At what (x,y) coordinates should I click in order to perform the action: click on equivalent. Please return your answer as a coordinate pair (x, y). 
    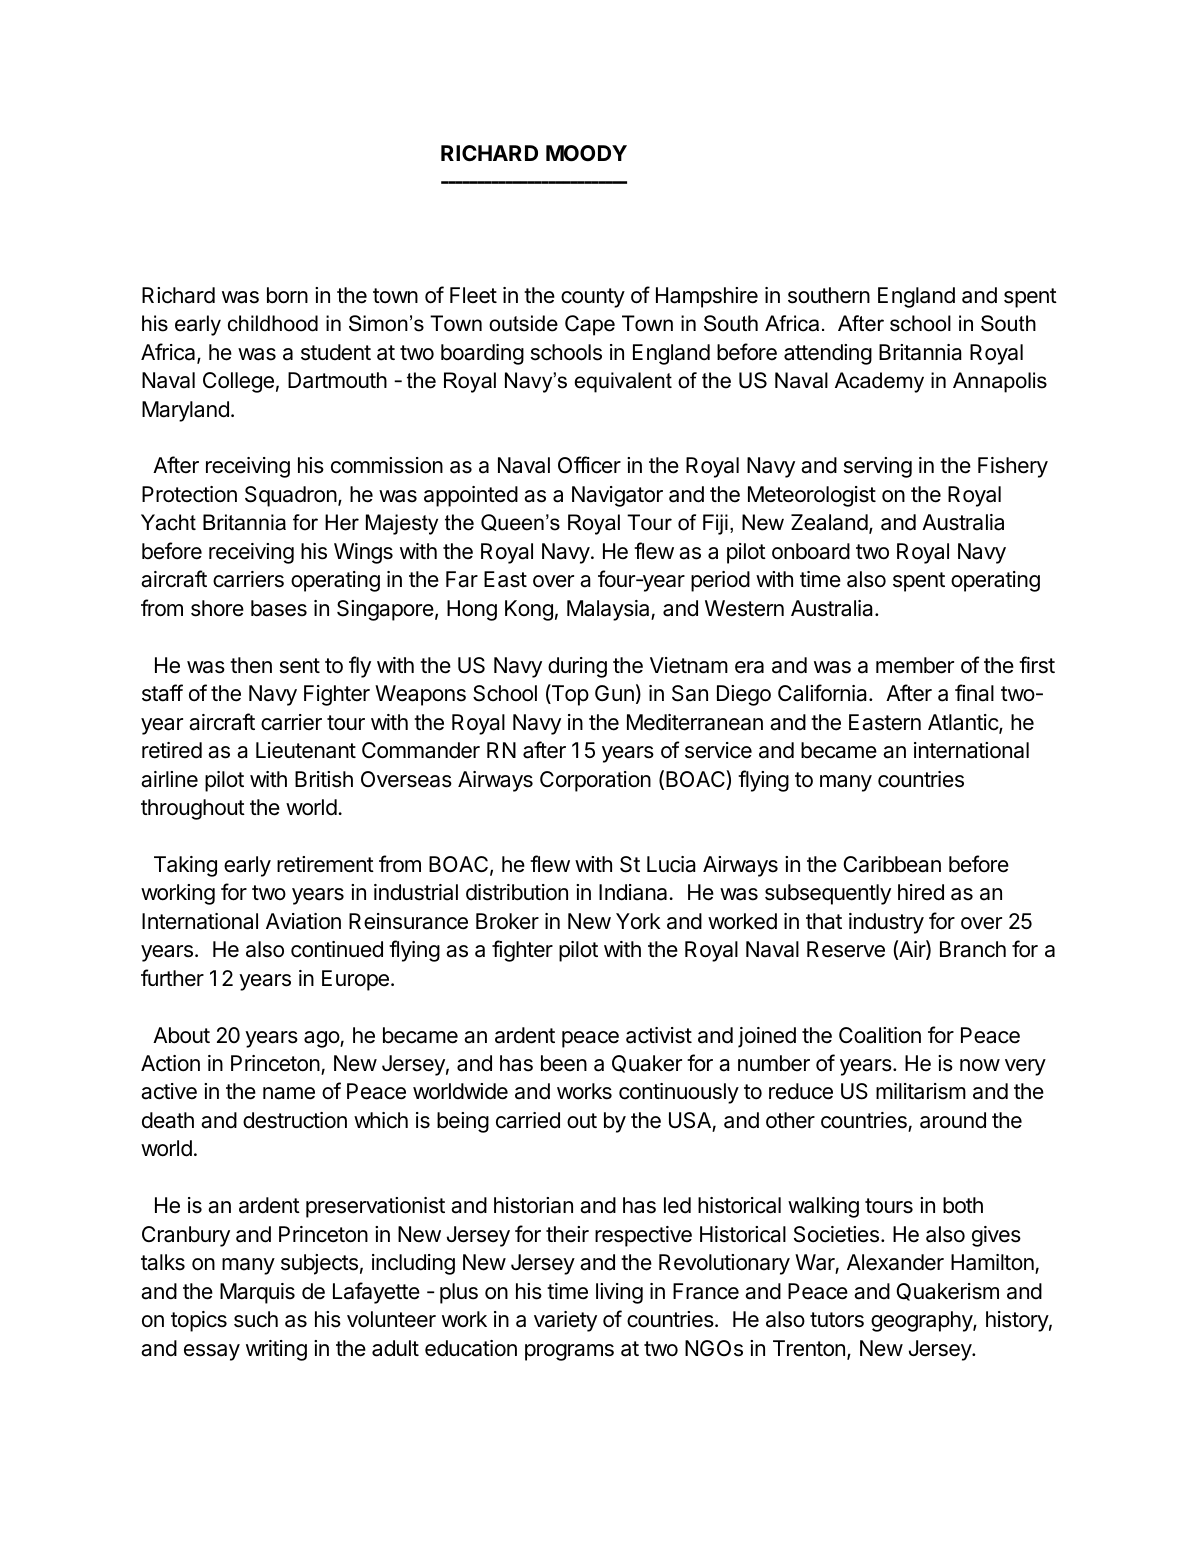
    Looking at the image, I should click on (623, 382).
